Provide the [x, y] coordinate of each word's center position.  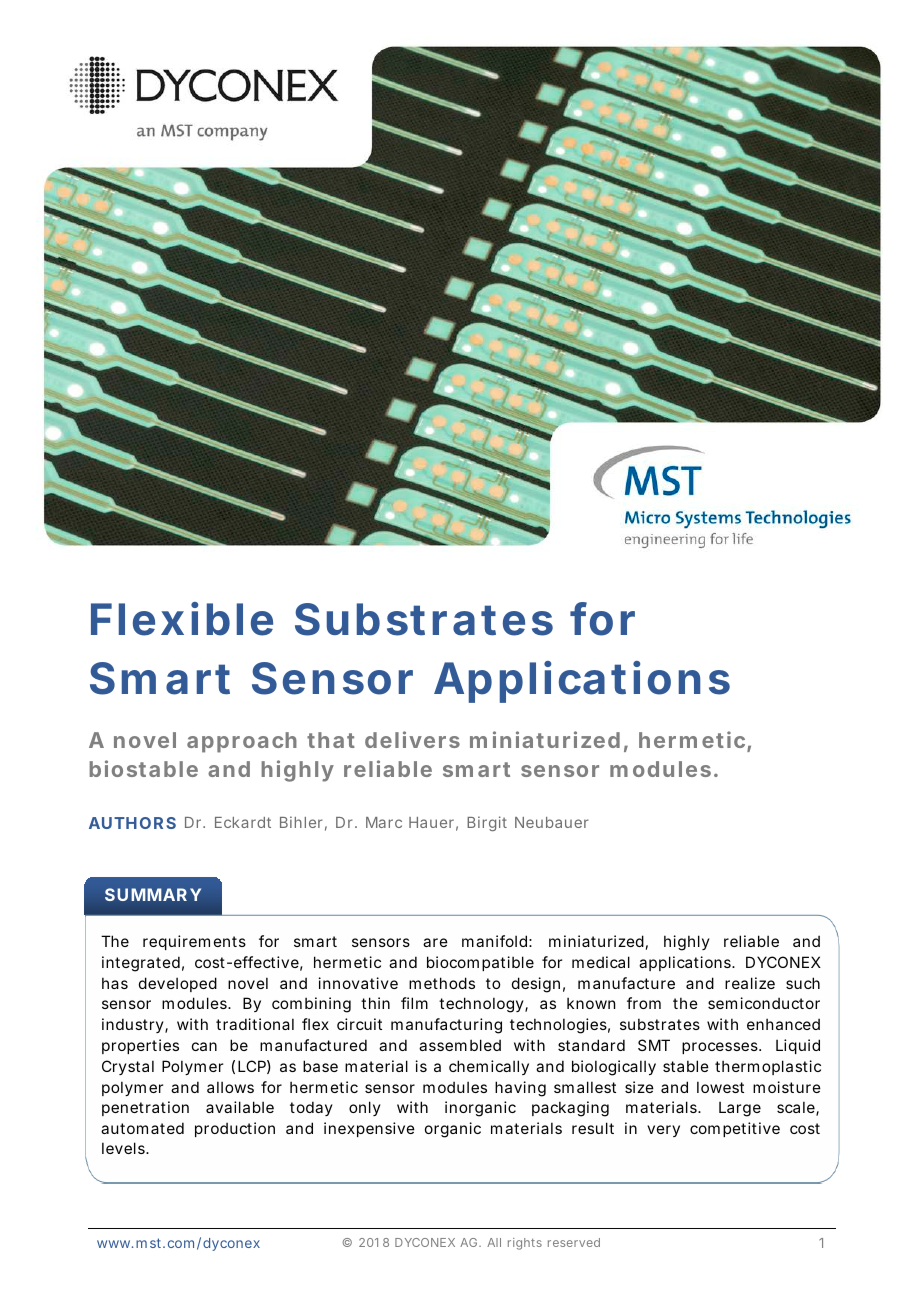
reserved [574, 1242]
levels [125, 1148]
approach [242, 742]
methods [442, 983]
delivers [412, 739]
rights [525, 1244]
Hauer [433, 824]
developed [178, 984]
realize [750, 983]
